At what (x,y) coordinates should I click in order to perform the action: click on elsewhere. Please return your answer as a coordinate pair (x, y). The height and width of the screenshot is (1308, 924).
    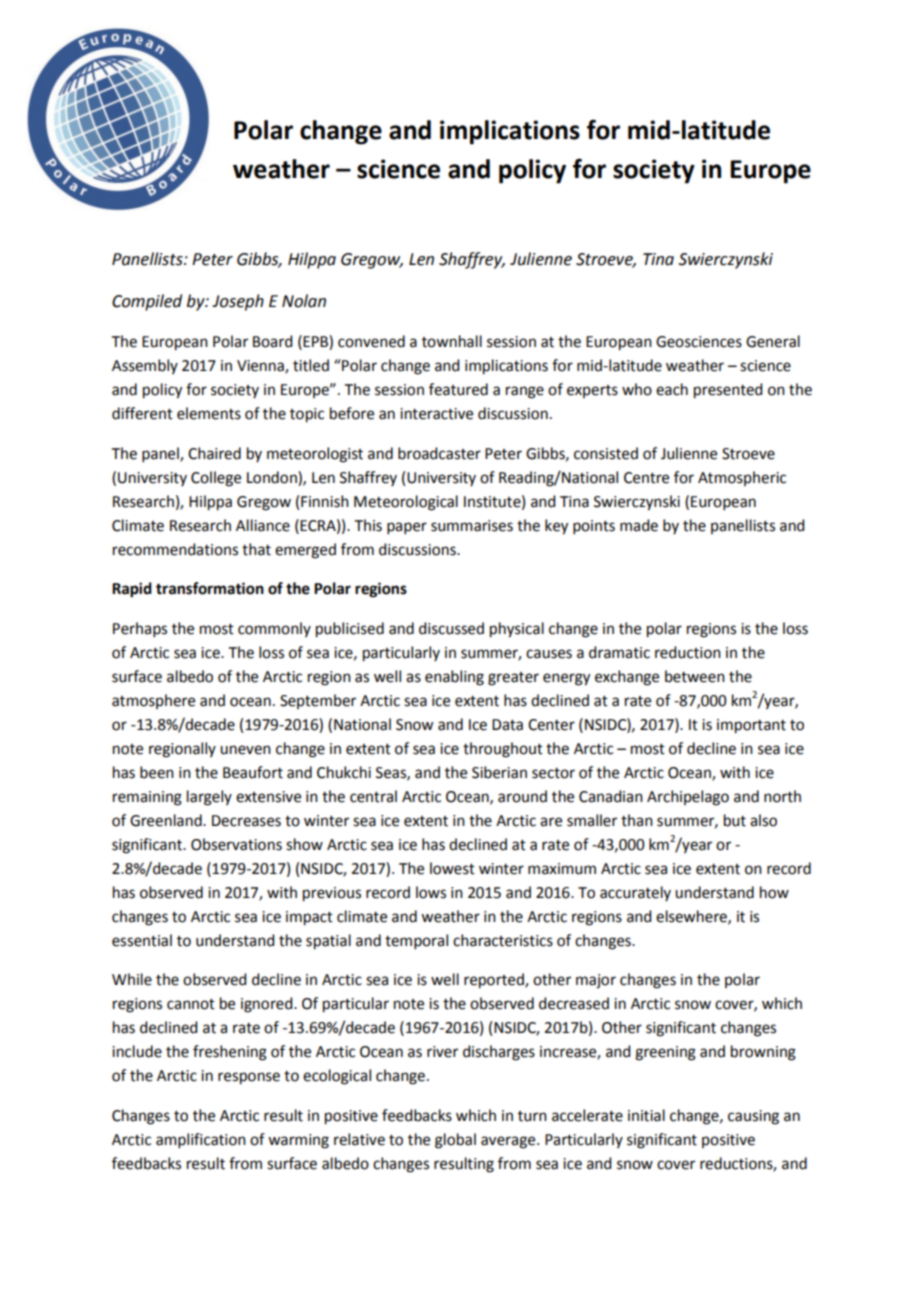
    Looking at the image, I should click on (692, 917).
